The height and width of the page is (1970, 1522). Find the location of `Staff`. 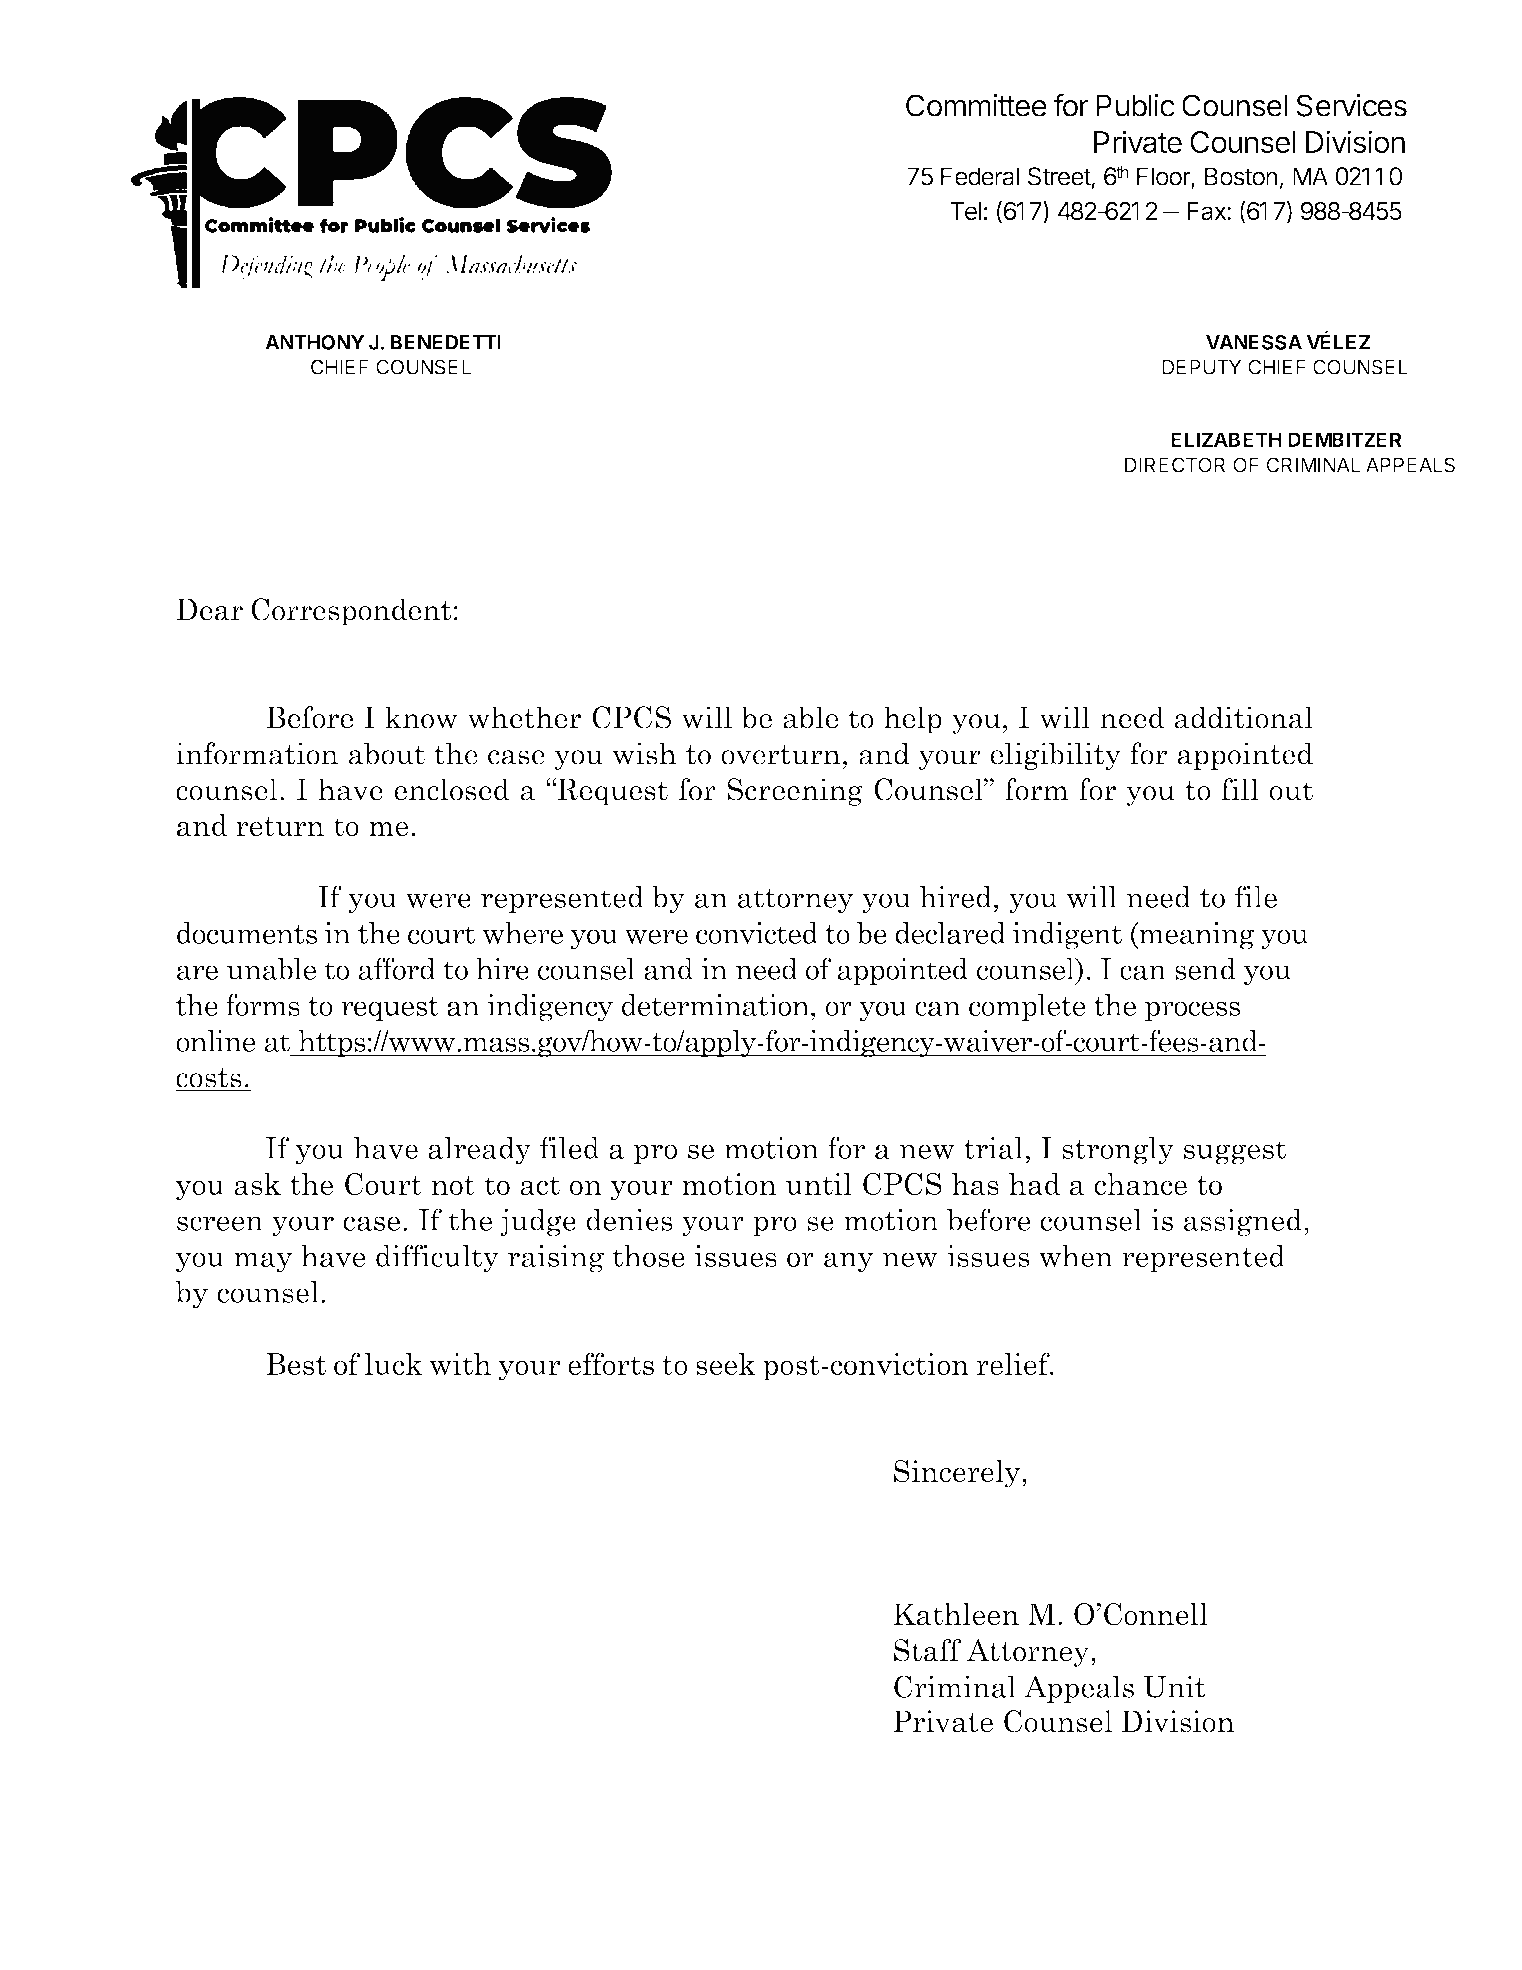

Staff is located at coordinates (927, 1650).
